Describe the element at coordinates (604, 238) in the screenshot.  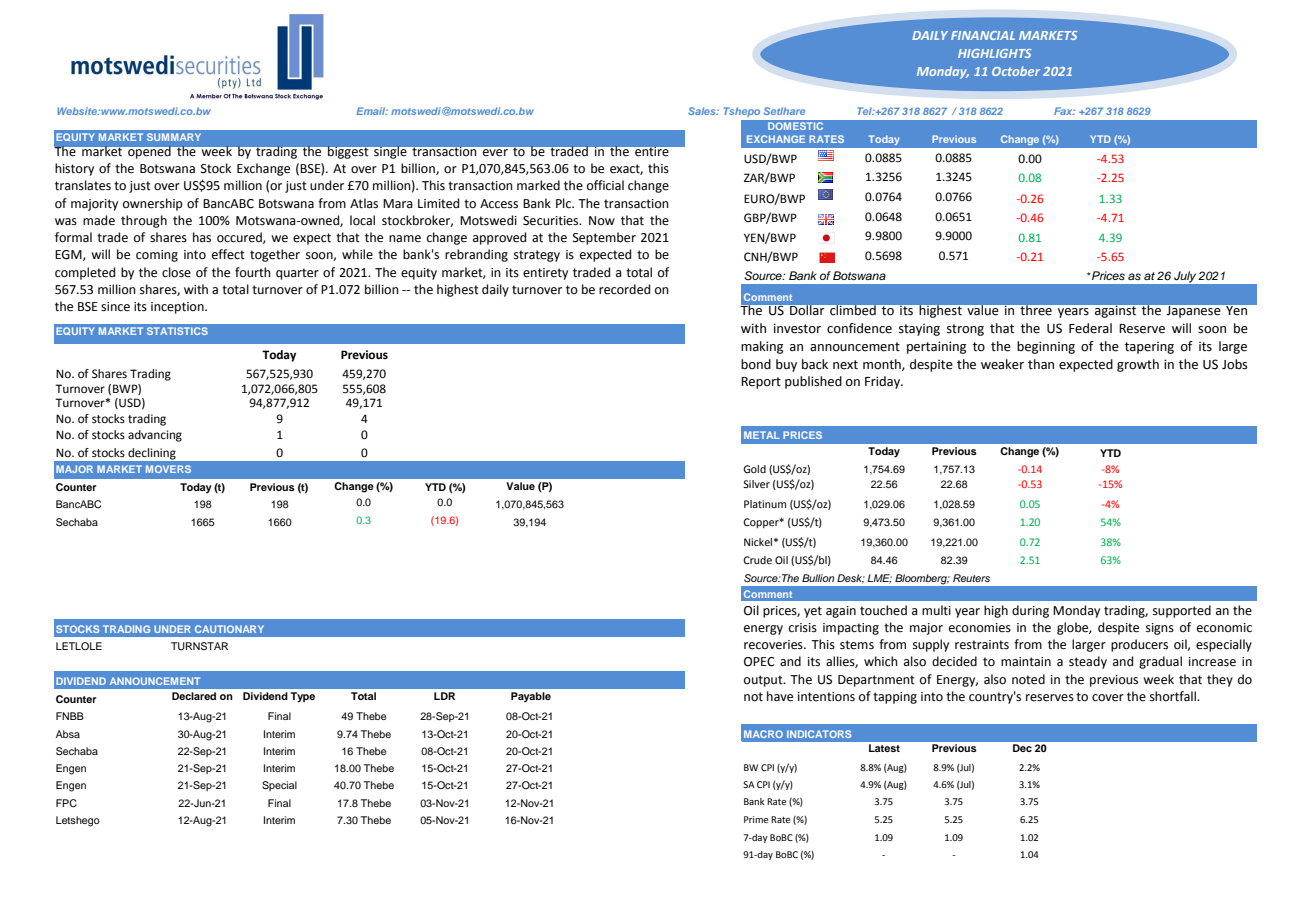
I see `September` at that location.
